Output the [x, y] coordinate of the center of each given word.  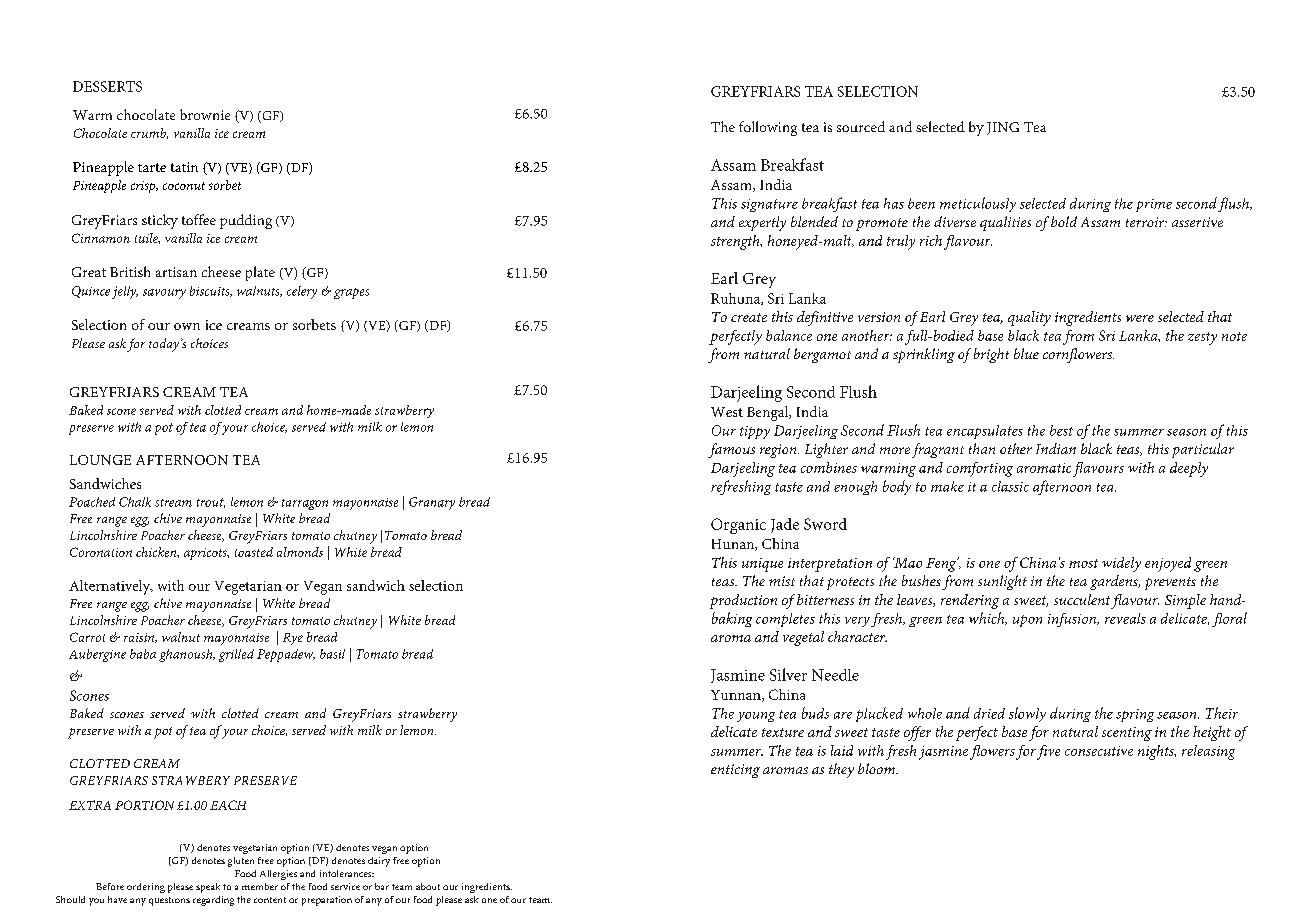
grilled [236, 655]
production [743, 601]
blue [1026, 353]
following [768, 128]
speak [208, 888]
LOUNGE [100, 460]
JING [1003, 128]
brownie [205, 114]
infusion [1073, 620]
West [727, 412]
